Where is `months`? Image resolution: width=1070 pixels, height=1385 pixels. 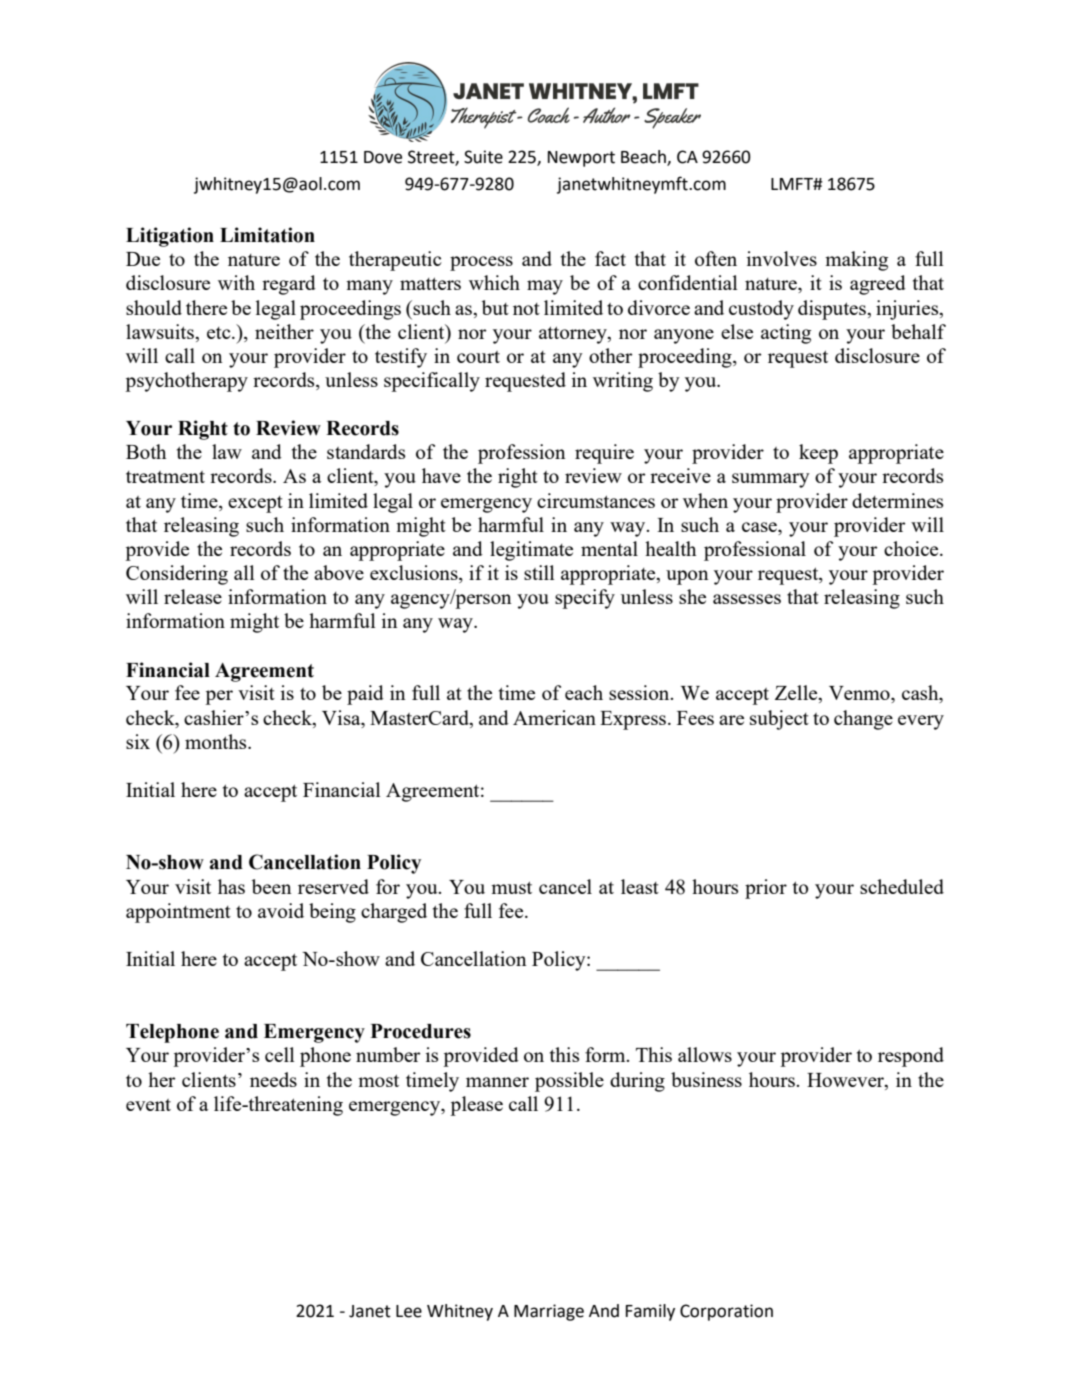 months is located at coordinates (217, 741).
